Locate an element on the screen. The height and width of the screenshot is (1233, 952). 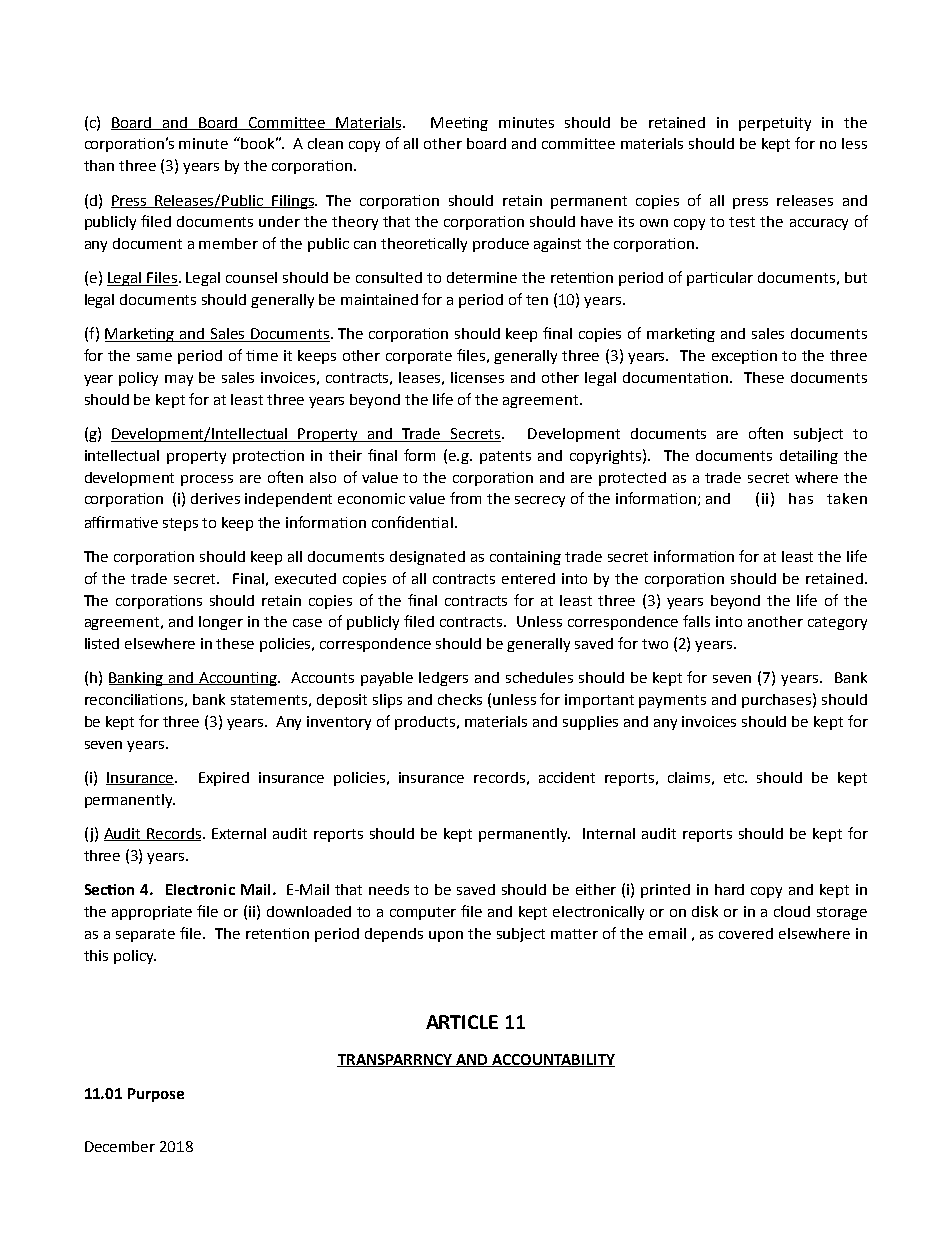
detailing is located at coordinates (809, 457).
